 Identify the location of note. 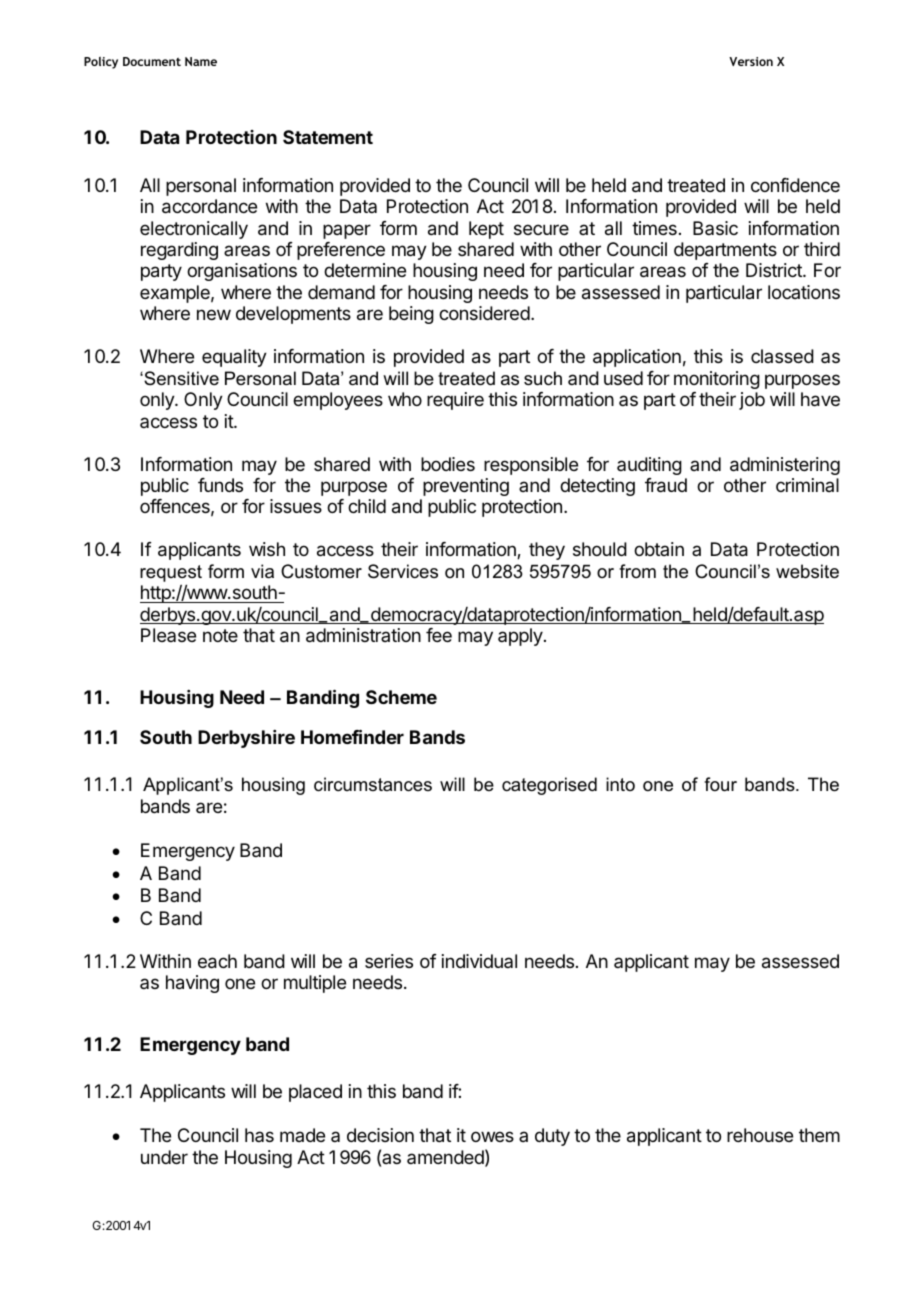
(220, 635).
